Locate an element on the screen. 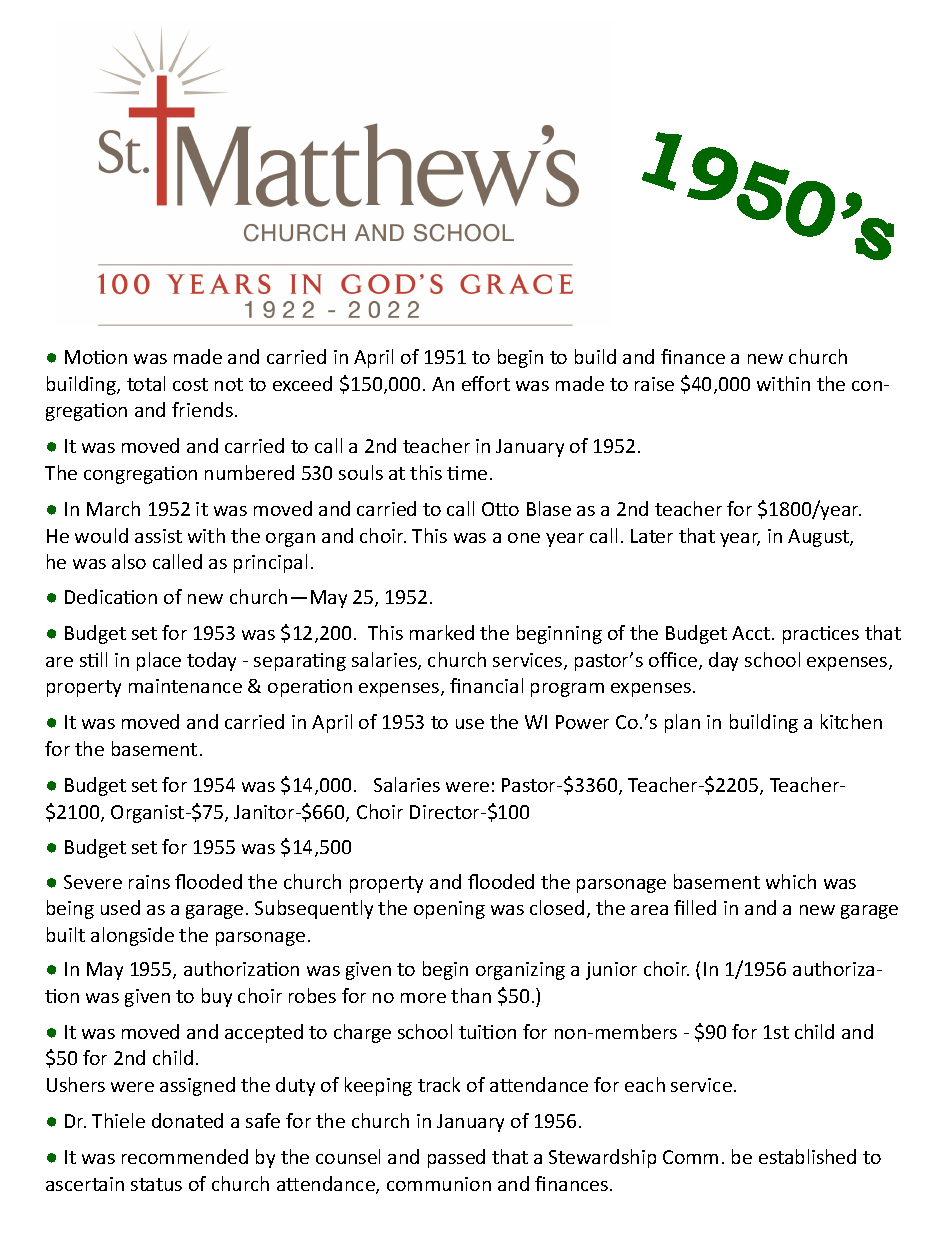  rains is located at coordinates (149, 882).
